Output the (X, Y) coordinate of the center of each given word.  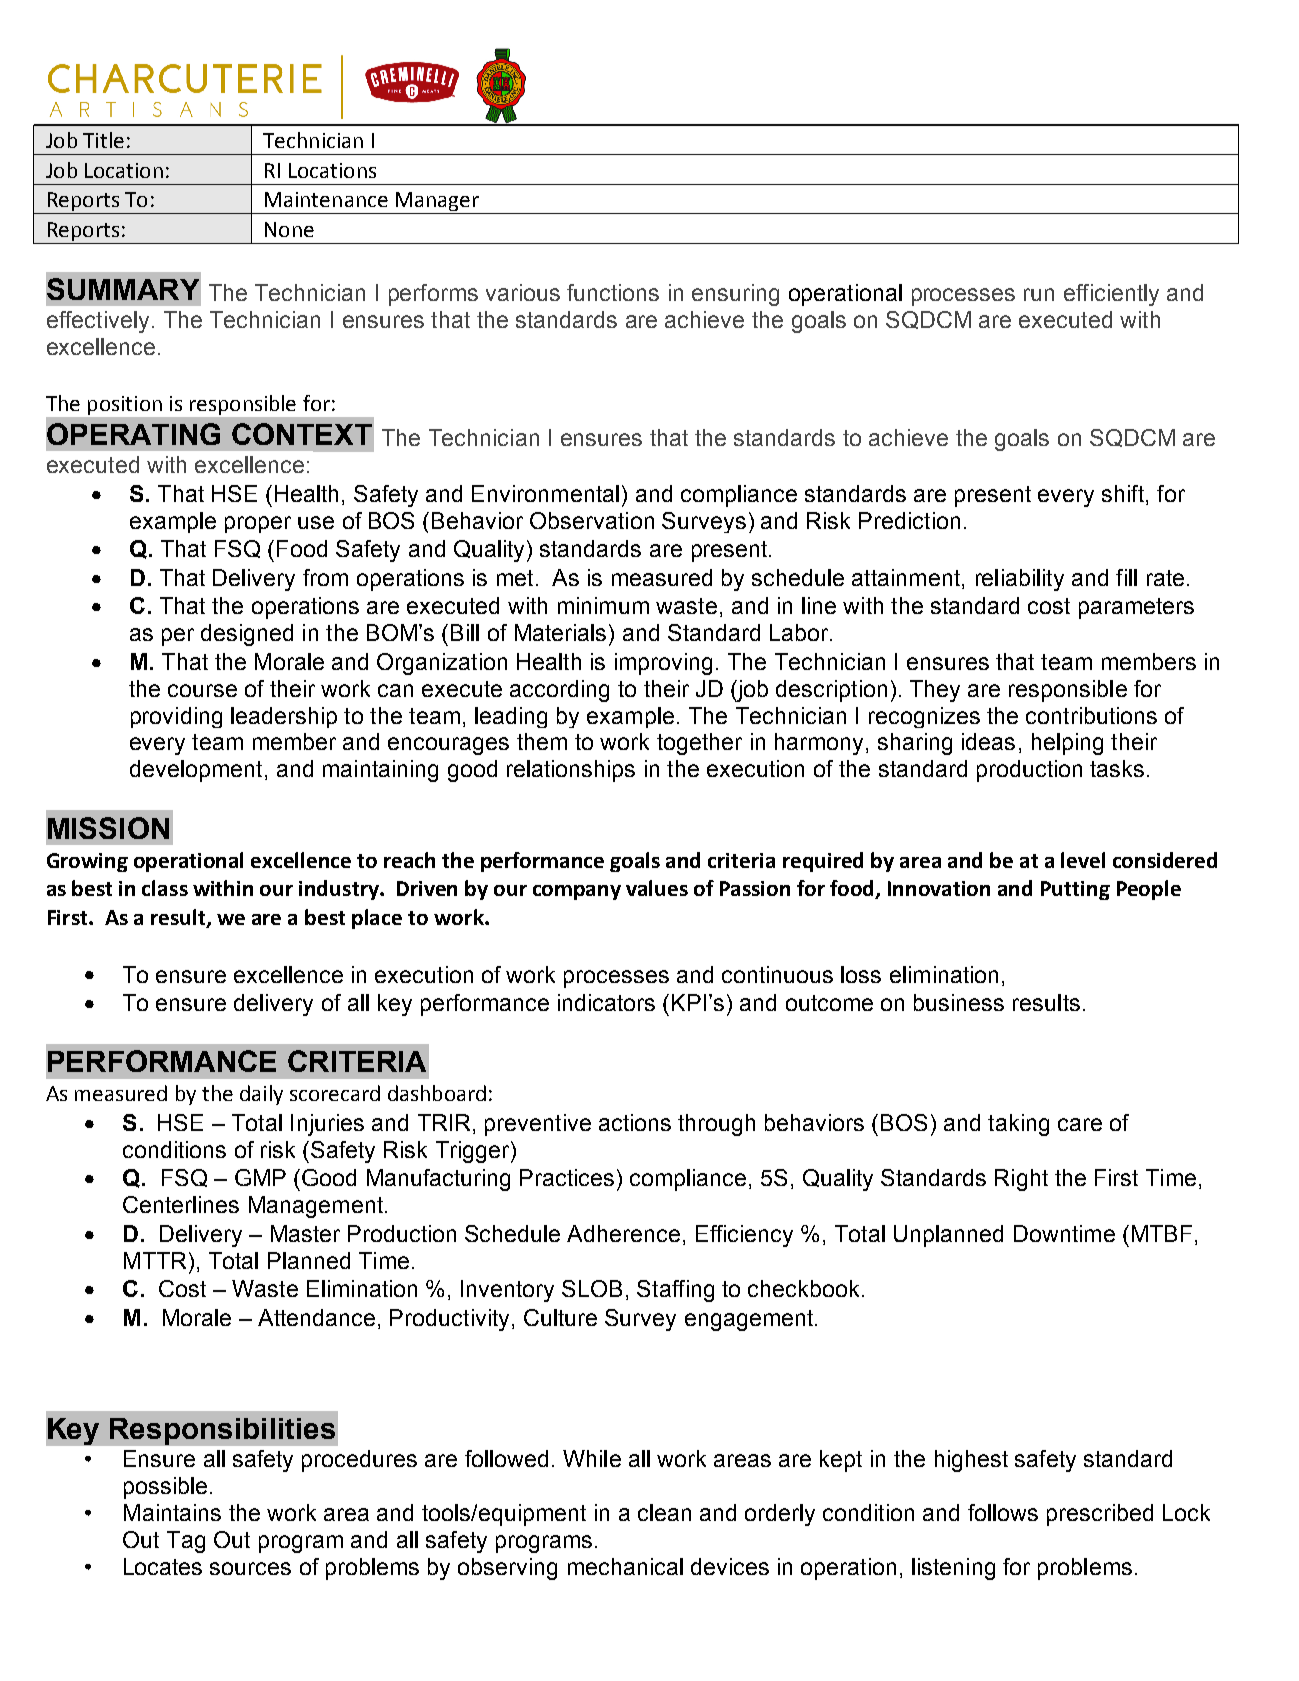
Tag (186, 1542)
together (699, 744)
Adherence (623, 1233)
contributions (1091, 715)
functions (613, 292)
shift (1124, 495)
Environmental (545, 493)
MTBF (1162, 1233)
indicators (606, 1002)
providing (176, 717)
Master (305, 1233)
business (959, 1002)
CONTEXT (302, 434)
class (165, 888)
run (1039, 294)
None (289, 229)
